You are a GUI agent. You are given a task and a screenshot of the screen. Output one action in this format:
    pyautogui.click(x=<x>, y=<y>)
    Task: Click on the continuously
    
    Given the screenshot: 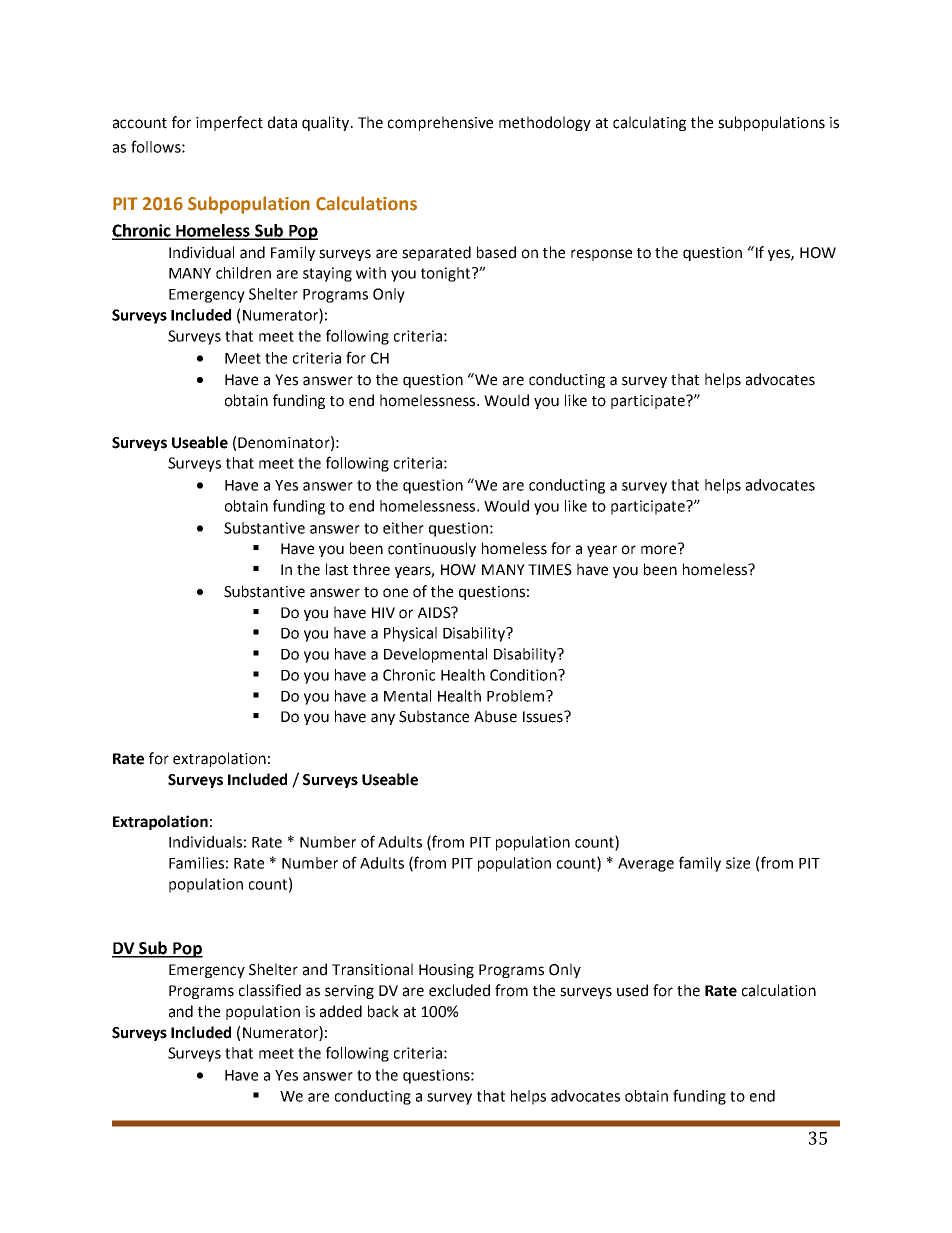 What is the action you would take?
    pyautogui.click(x=432, y=549)
